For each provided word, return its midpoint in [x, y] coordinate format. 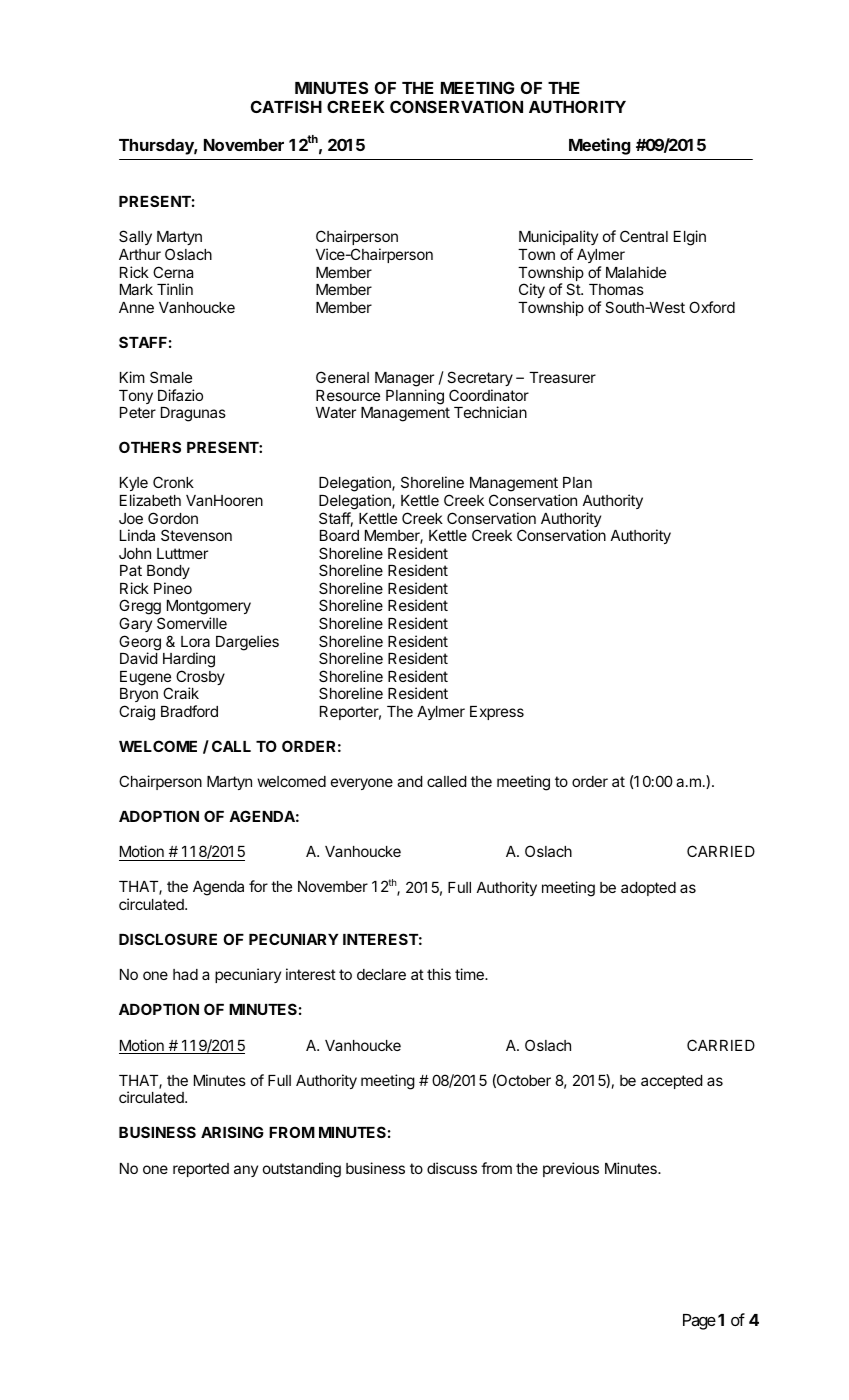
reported [201, 1170]
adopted [648, 889]
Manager [404, 379]
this [439, 974]
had [185, 974]
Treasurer [562, 377]
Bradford [189, 711]
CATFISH [286, 106]
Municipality [558, 239]
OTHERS [150, 447]
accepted [672, 1082]
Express [497, 713]
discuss [452, 1168]
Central [644, 236]
